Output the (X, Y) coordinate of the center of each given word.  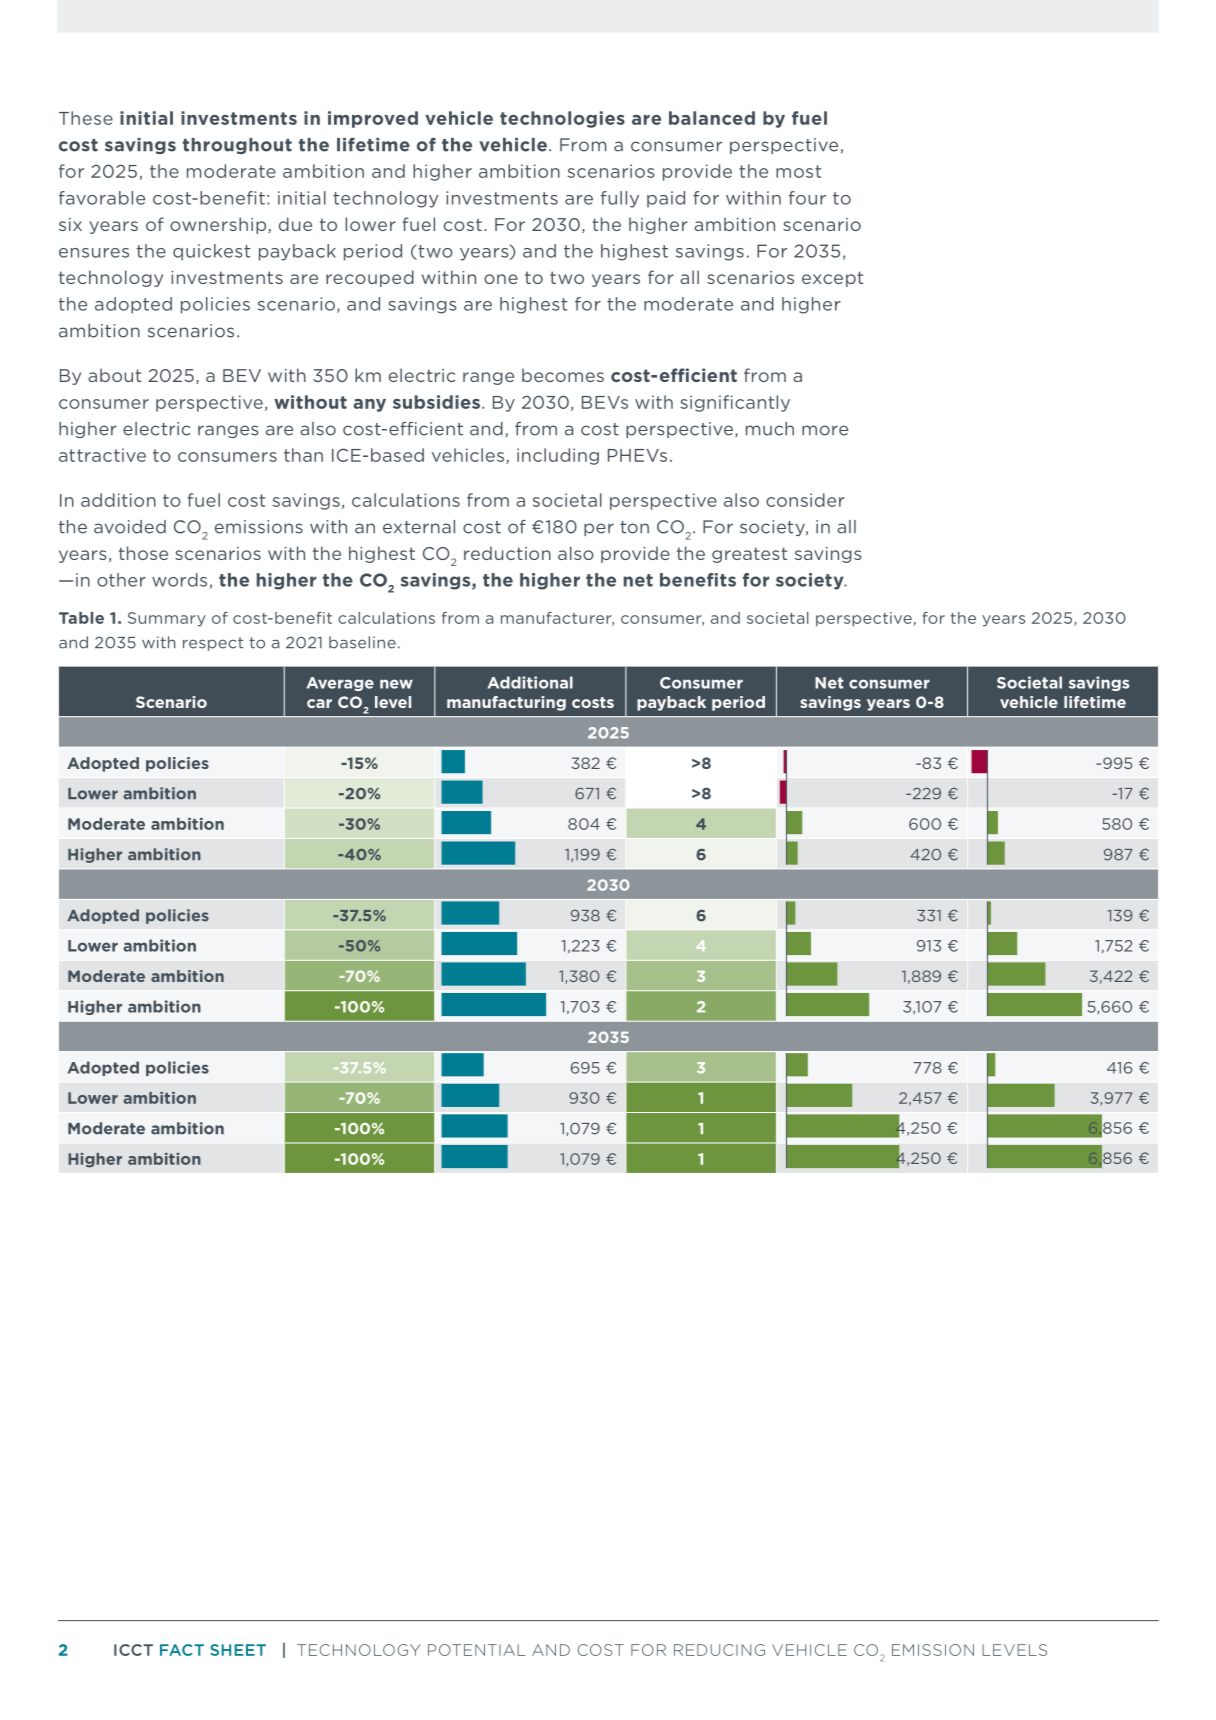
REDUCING (719, 1650)
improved (373, 119)
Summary (167, 619)
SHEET (238, 1650)
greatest (749, 555)
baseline (362, 642)
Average (340, 684)
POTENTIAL (476, 1650)
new (396, 684)
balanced (712, 118)
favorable (102, 198)
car (319, 703)
